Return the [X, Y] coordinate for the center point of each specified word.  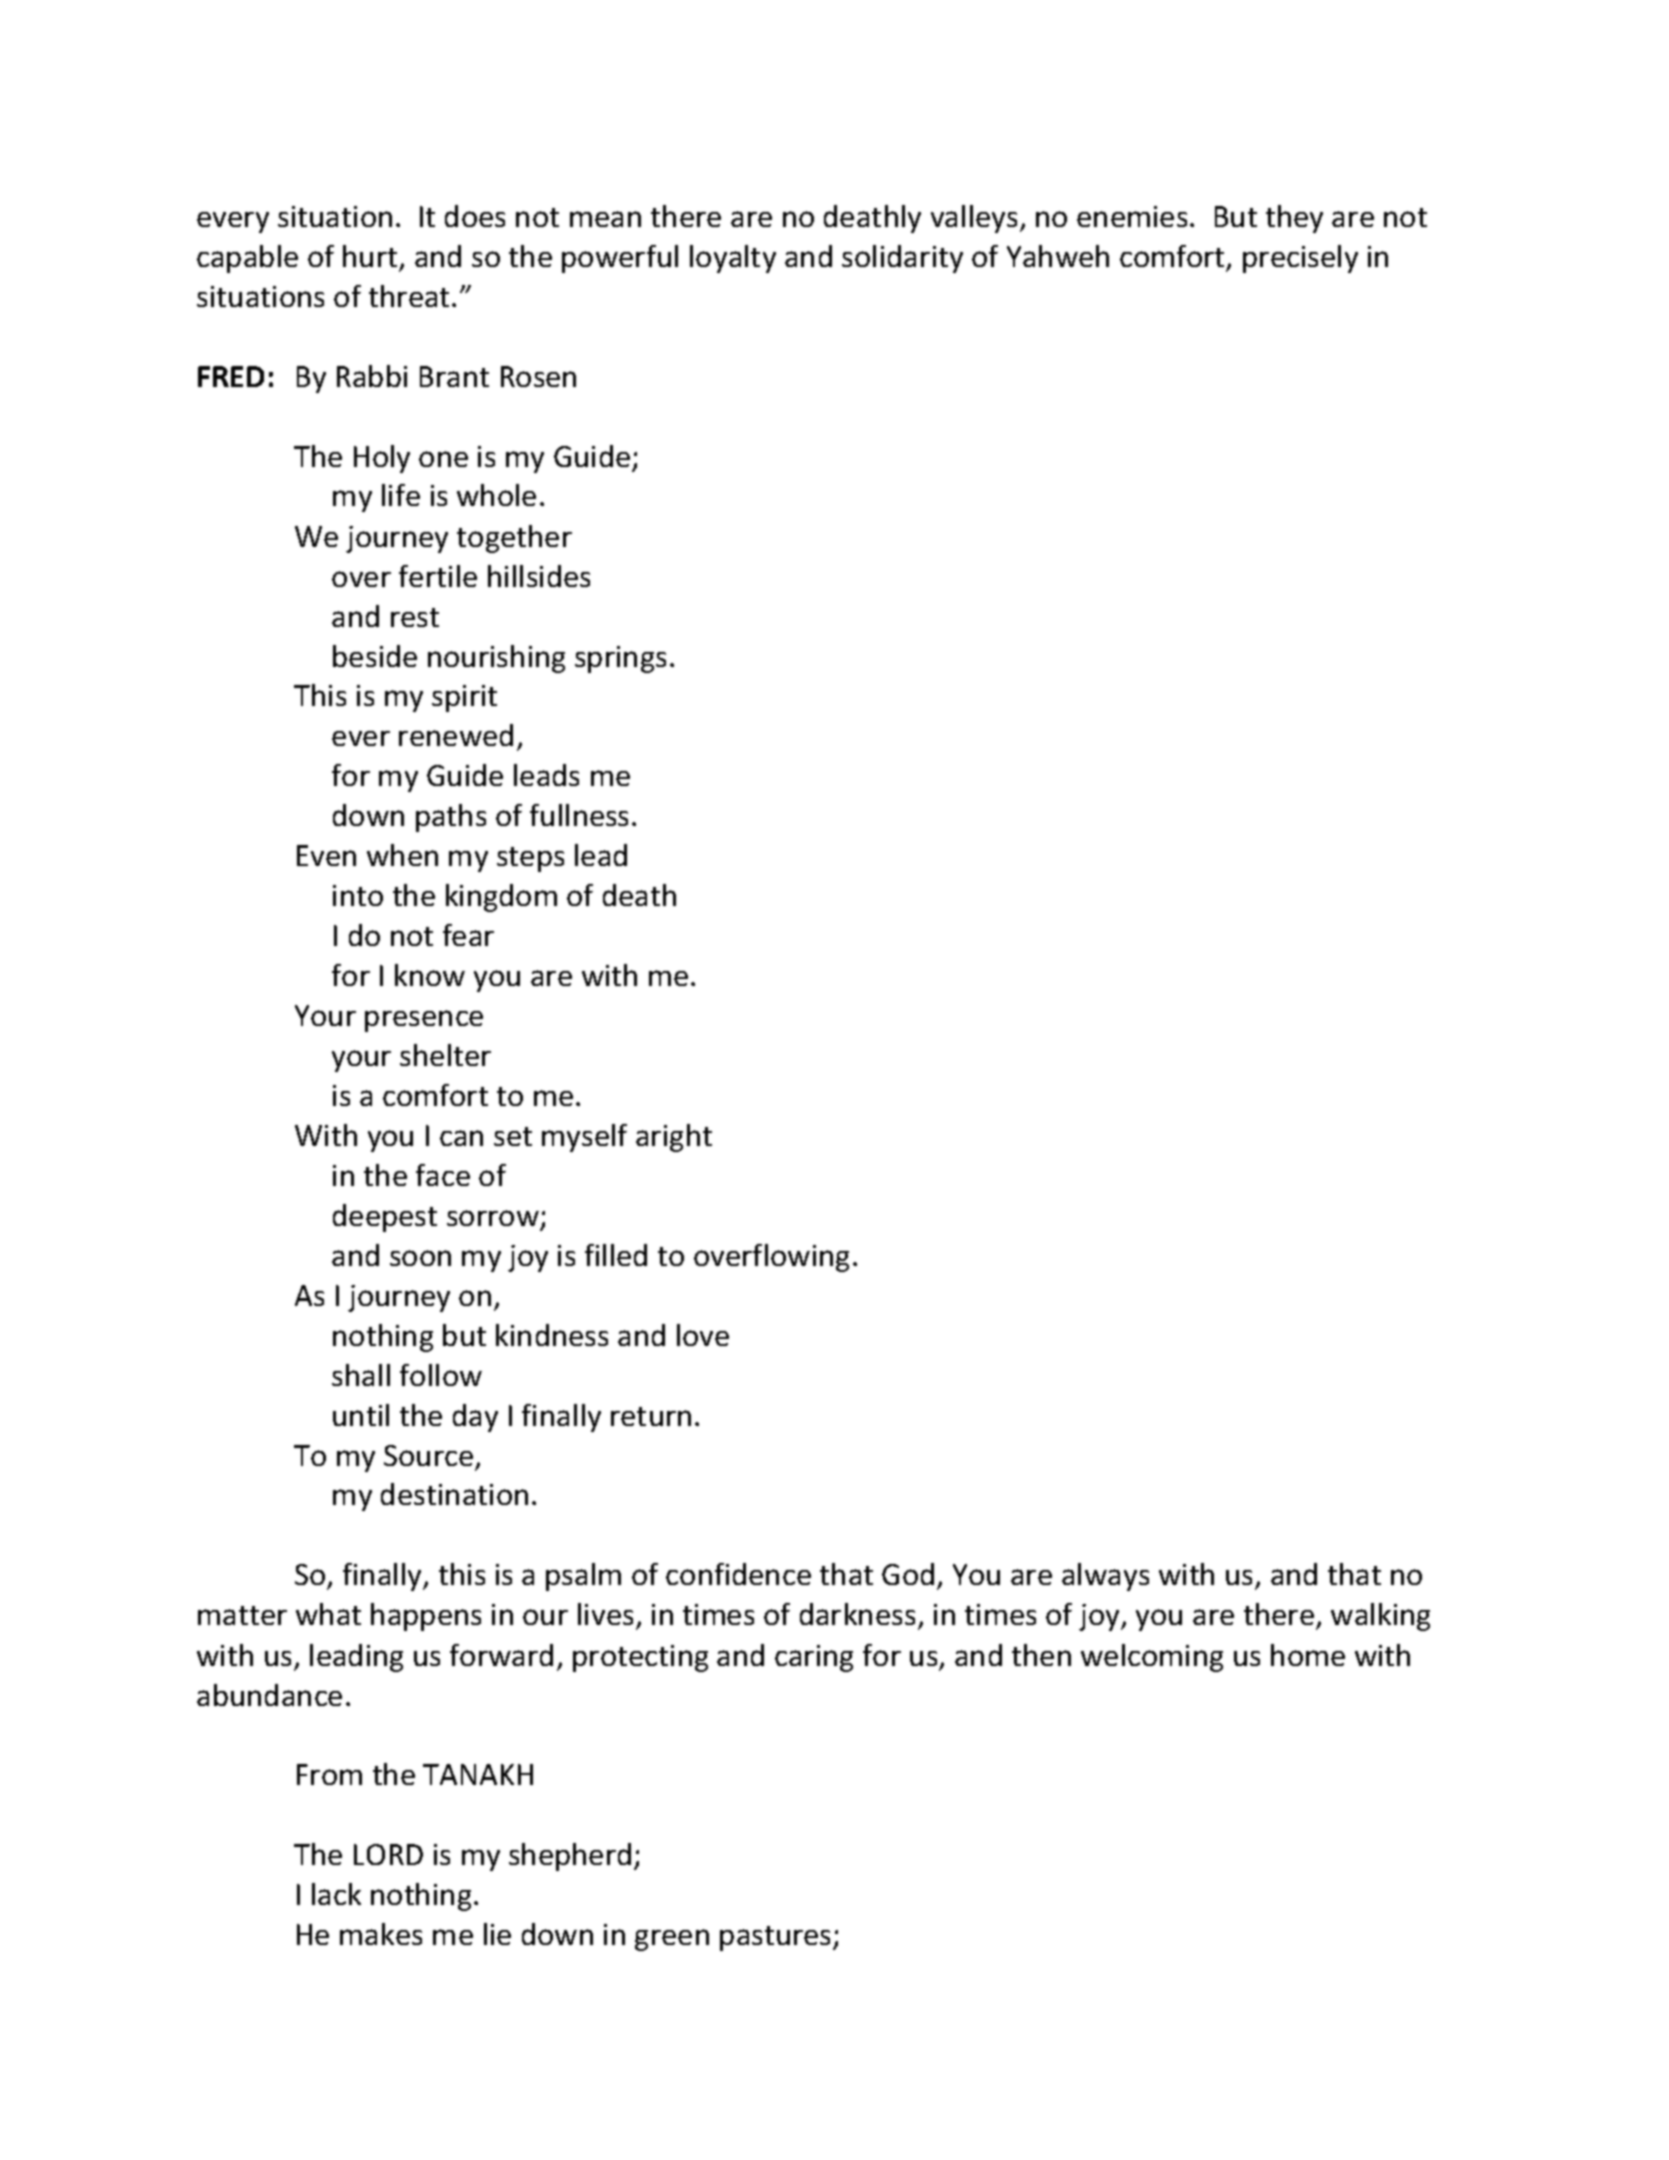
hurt [370, 256]
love [703, 1335]
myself [584, 1138]
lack [336, 1894]
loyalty [733, 259]
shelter [445, 1055]
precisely [1300, 259]
